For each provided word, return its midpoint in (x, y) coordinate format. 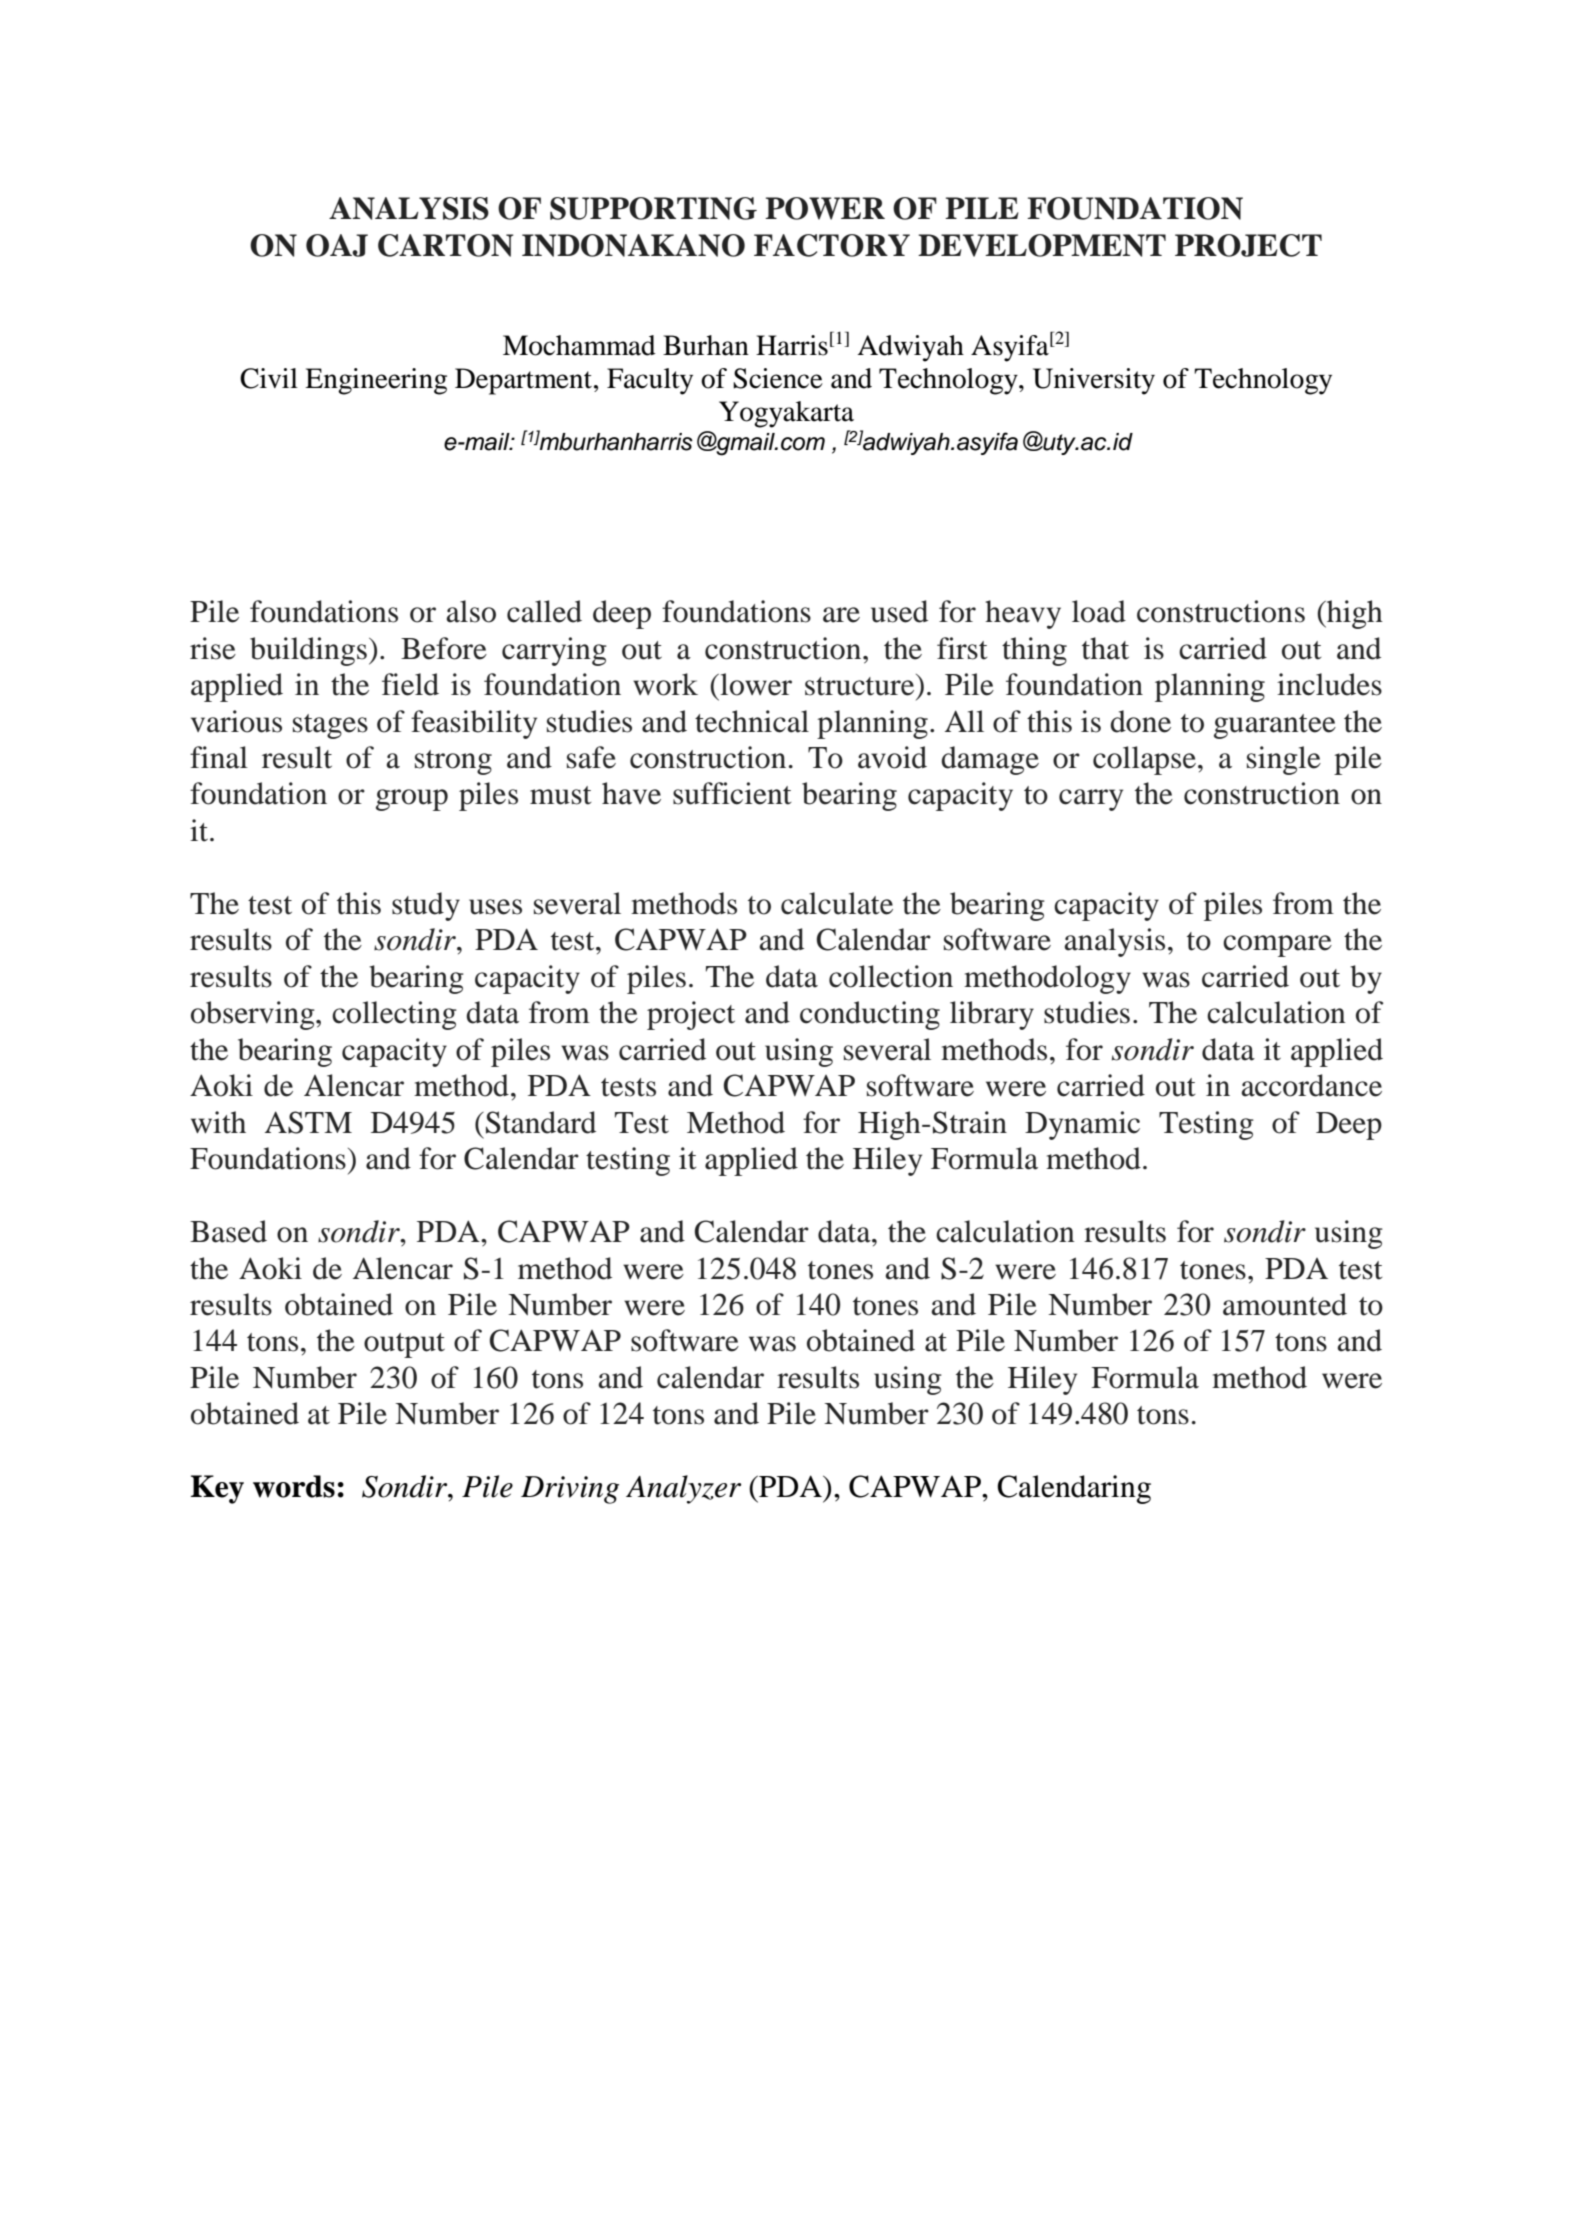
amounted (1285, 1304)
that (1105, 648)
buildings (308, 651)
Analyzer (683, 1489)
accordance (1311, 1085)
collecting (394, 1015)
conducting (870, 1015)
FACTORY (832, 245)
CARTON (446, 245)
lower (755, 684)
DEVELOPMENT (1042, 245)
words (294, 1486)
